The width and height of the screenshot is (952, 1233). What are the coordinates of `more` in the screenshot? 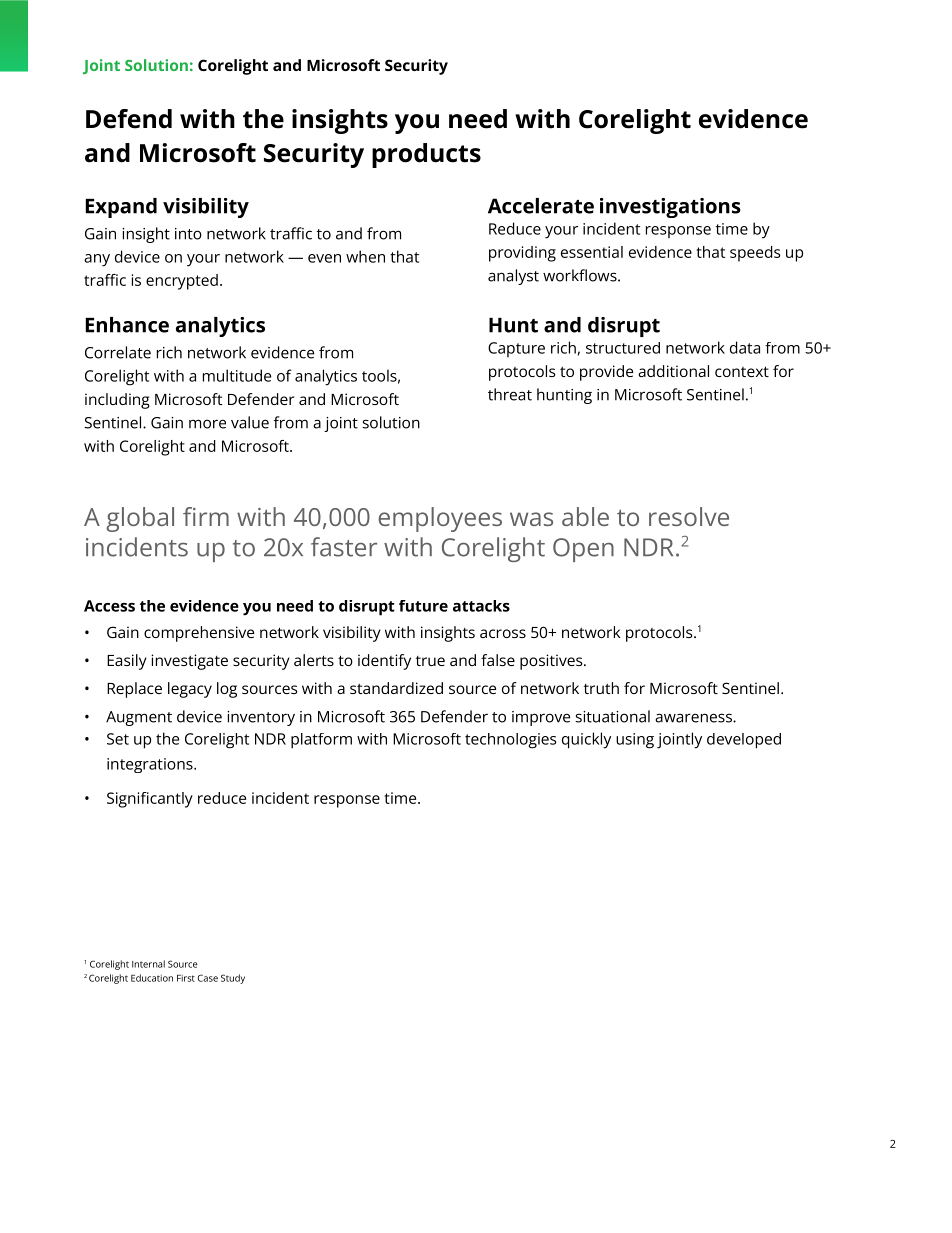 It's located at (207, 424).
